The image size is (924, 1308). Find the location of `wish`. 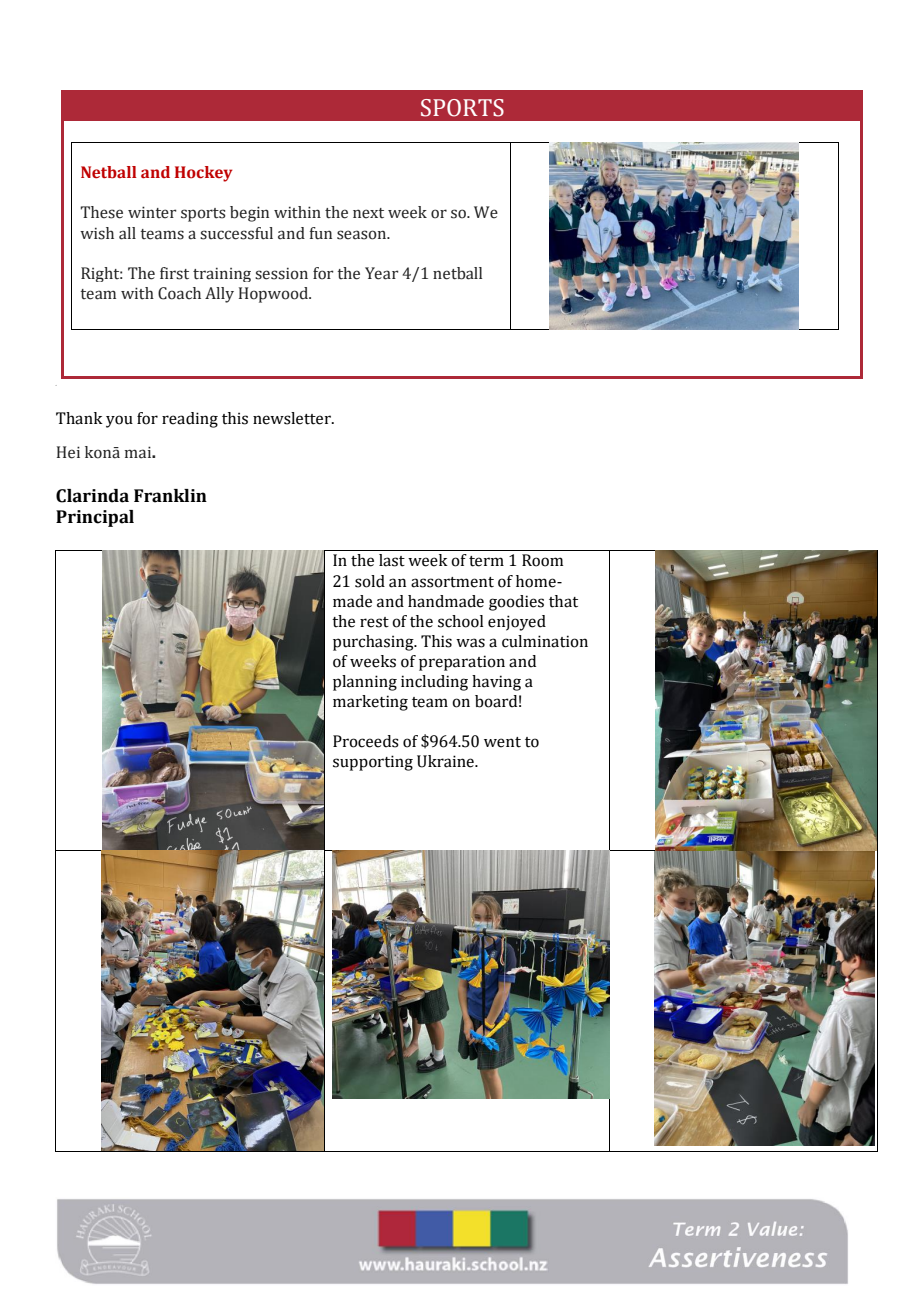

wish is located at coordinates (97, 233).
